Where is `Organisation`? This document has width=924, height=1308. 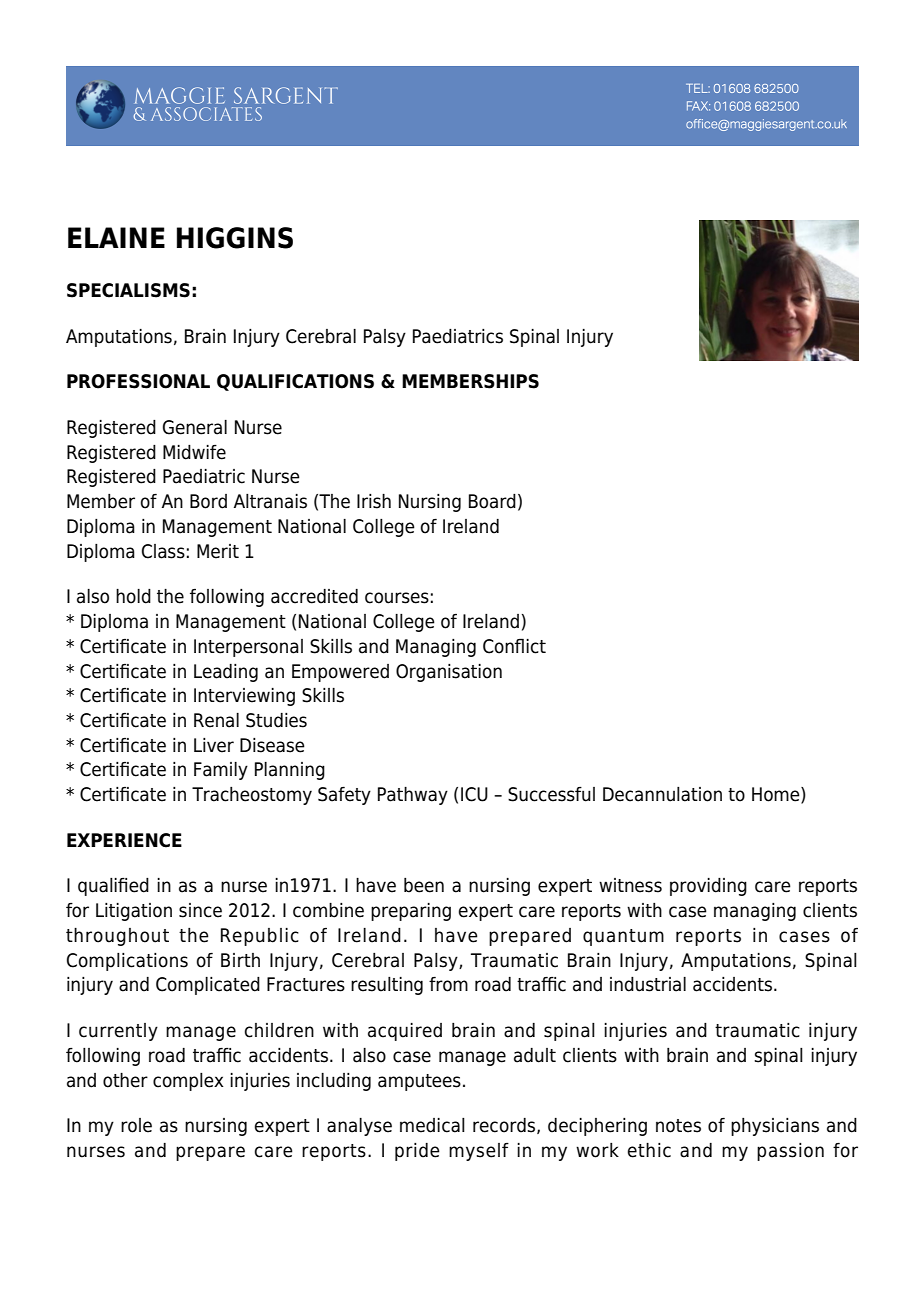
Organisation is located at coordinates (449, 673).
